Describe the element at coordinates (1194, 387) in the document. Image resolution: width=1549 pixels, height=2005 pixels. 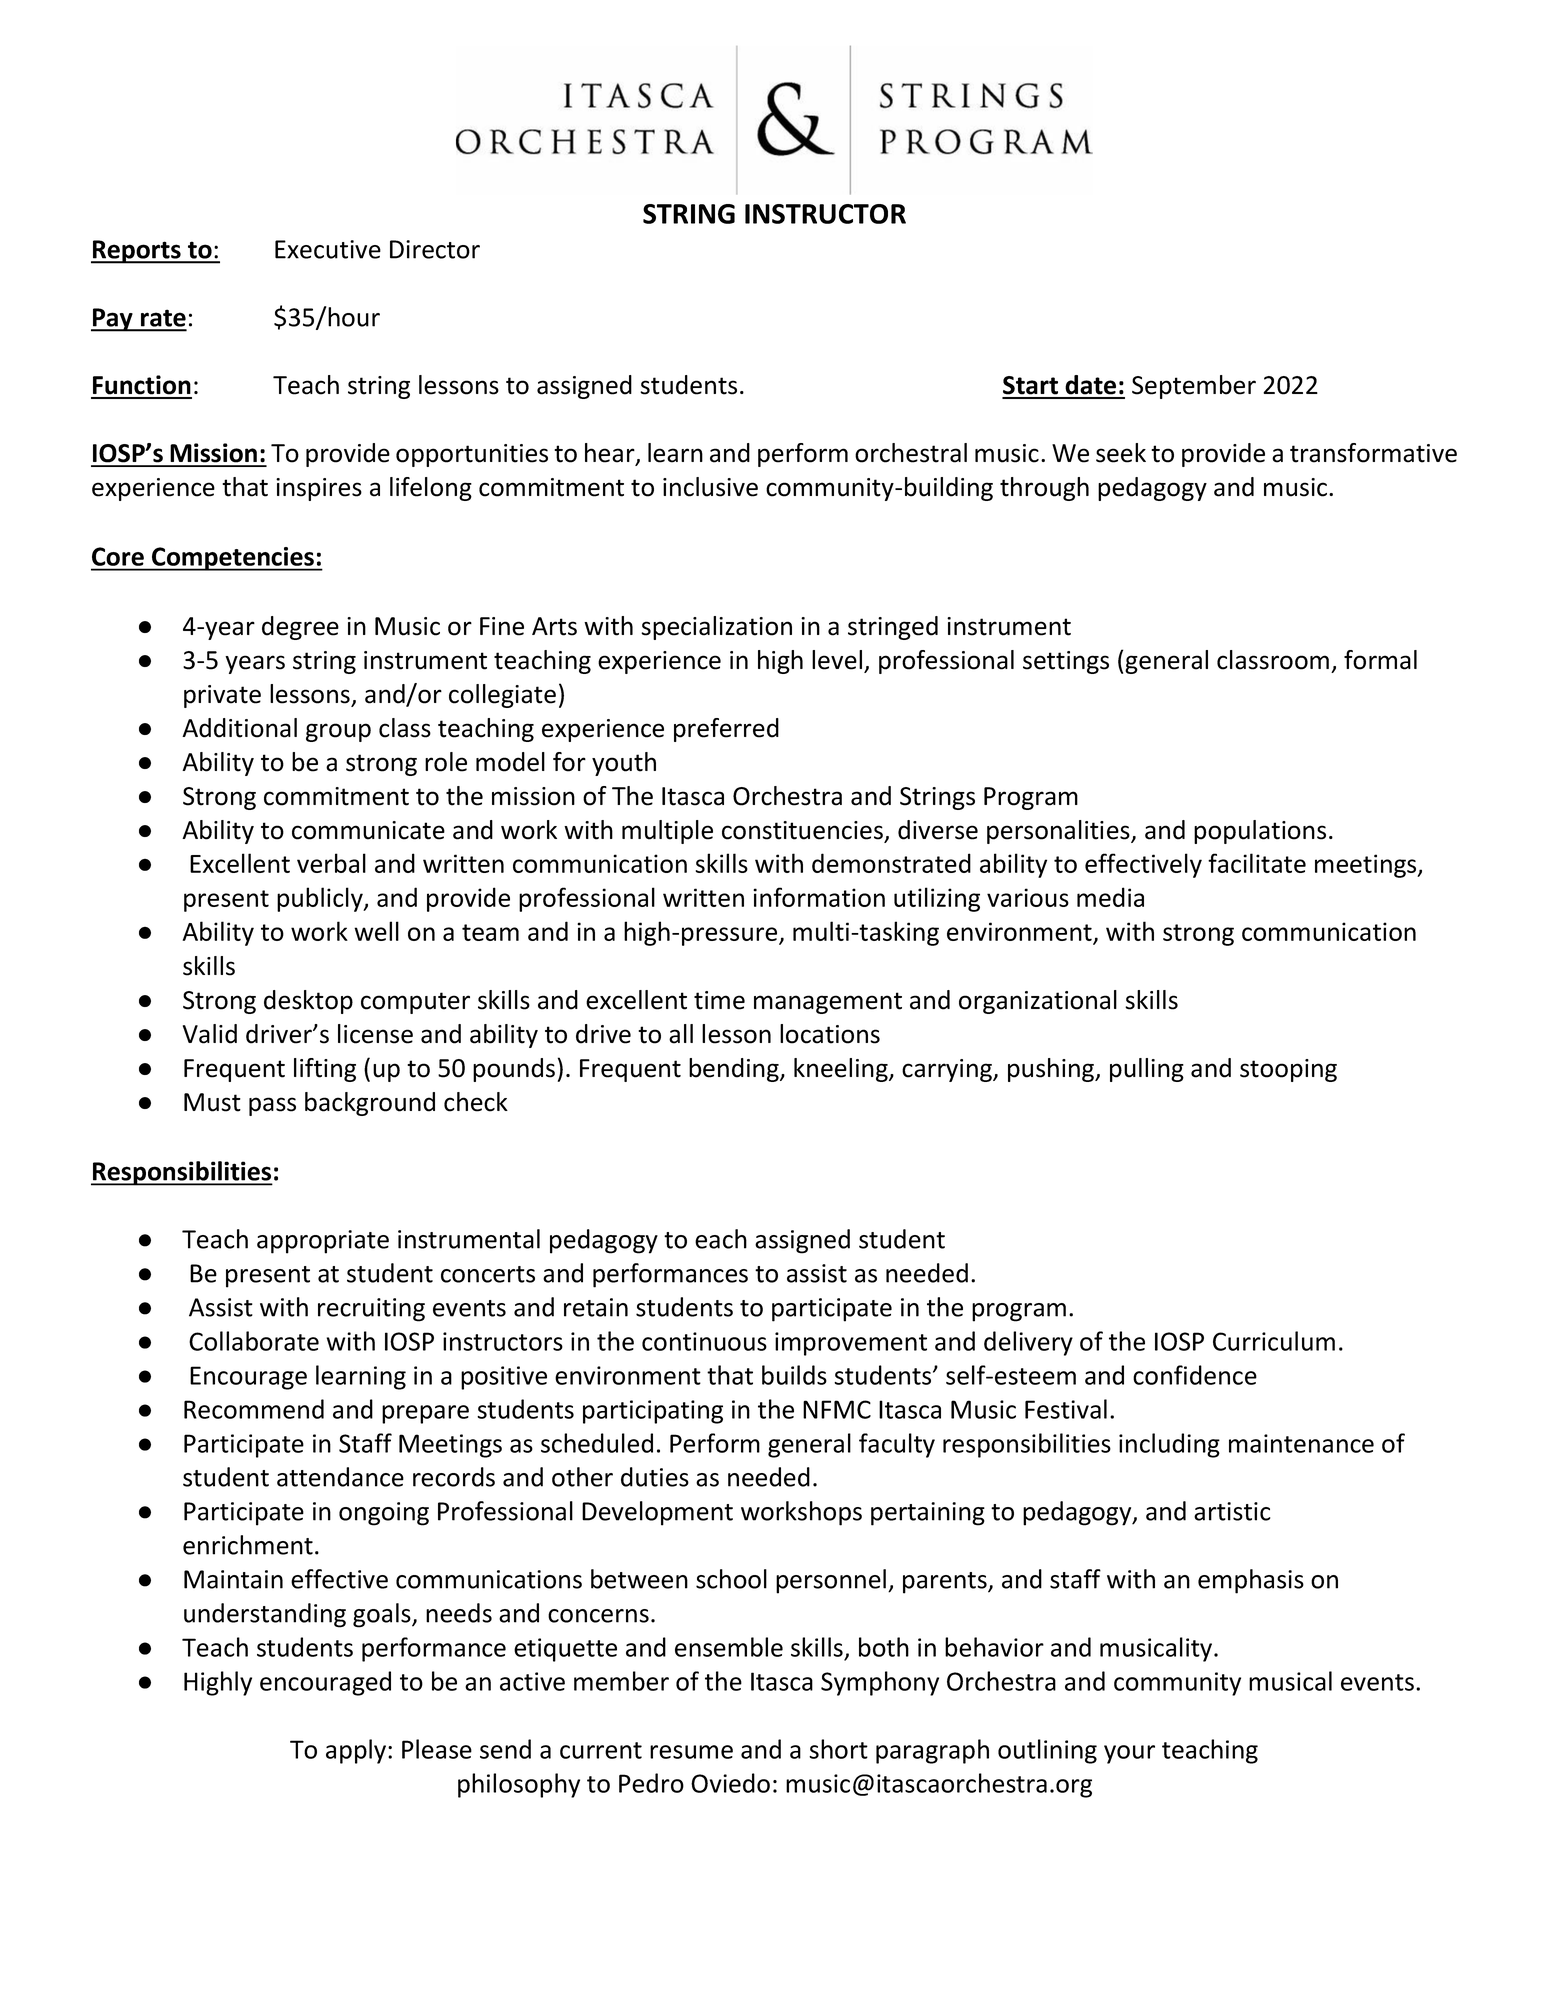
I see `September` at that location.
